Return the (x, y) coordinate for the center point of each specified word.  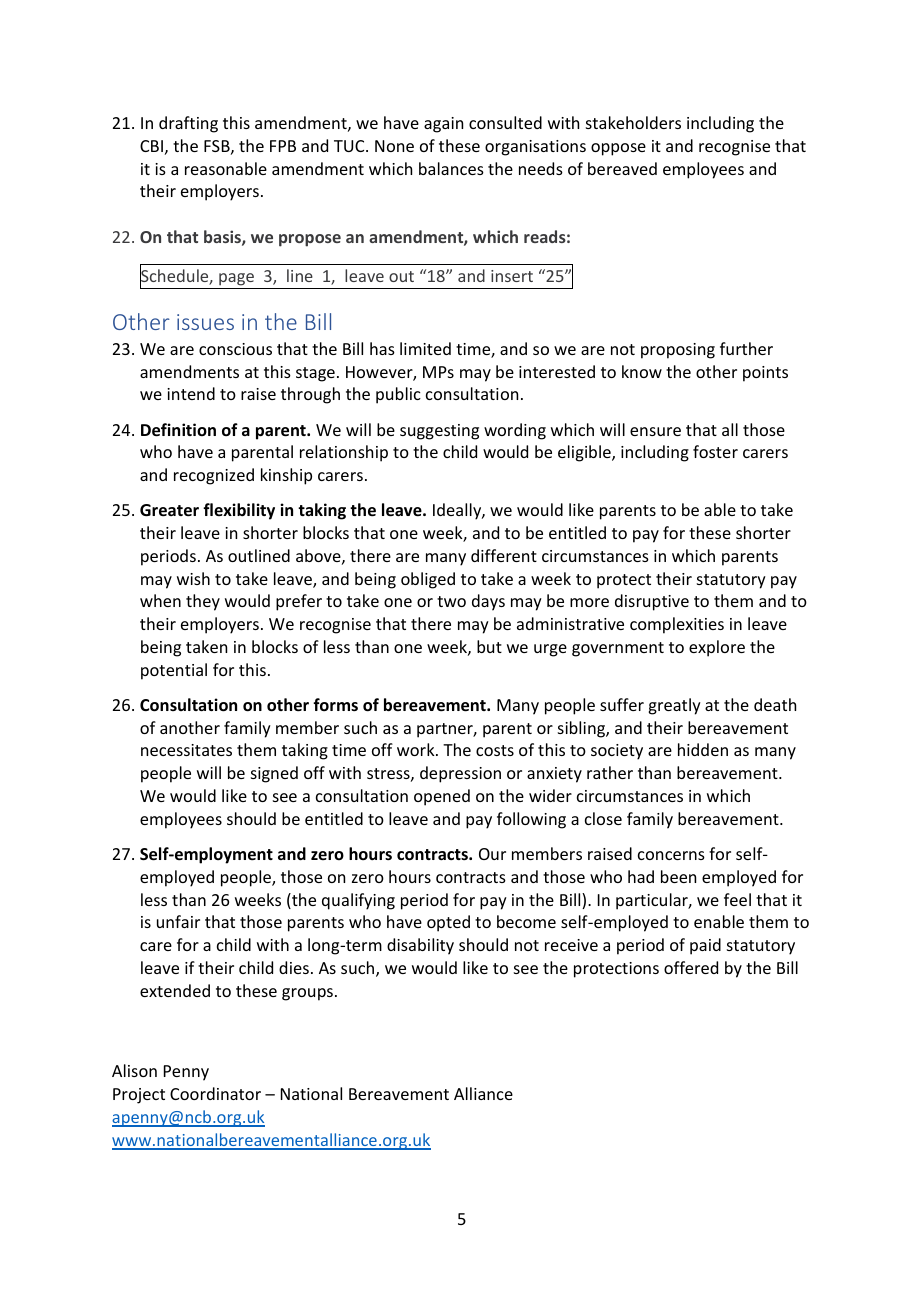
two (451, 601)
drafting (188, 124)
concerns (671, 855)
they (203, 602)
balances (451, 168)
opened (442, 797)
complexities (677, 625)
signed (274, 774)
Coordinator (215, 1093)
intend (191, 393)
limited (425, 348)
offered (691, 967)
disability (420, 946)
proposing (678, 351)
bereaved (622, 168)
